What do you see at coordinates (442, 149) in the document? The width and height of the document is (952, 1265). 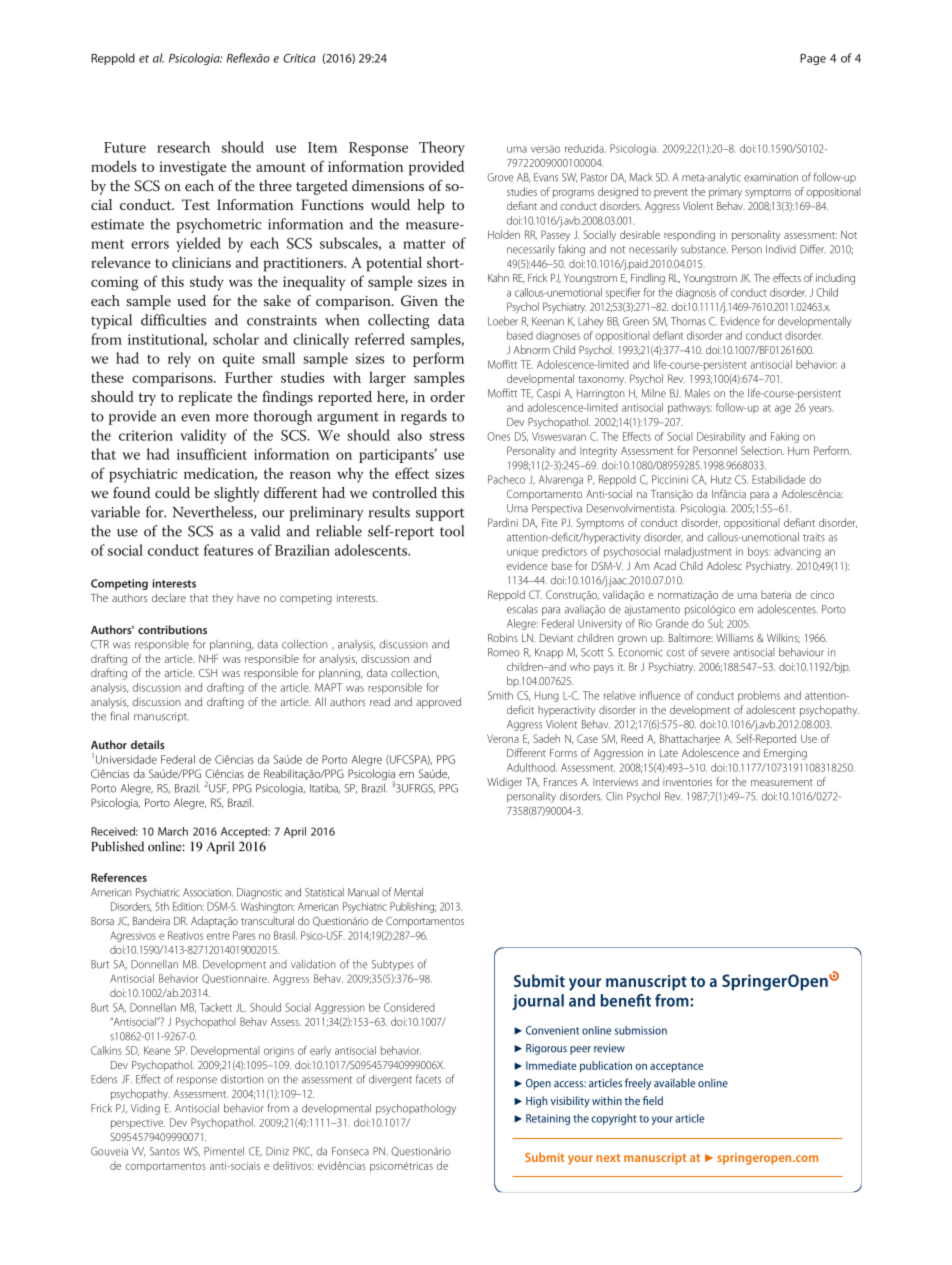 I see `Theory` at bounding box center [442, 149].
